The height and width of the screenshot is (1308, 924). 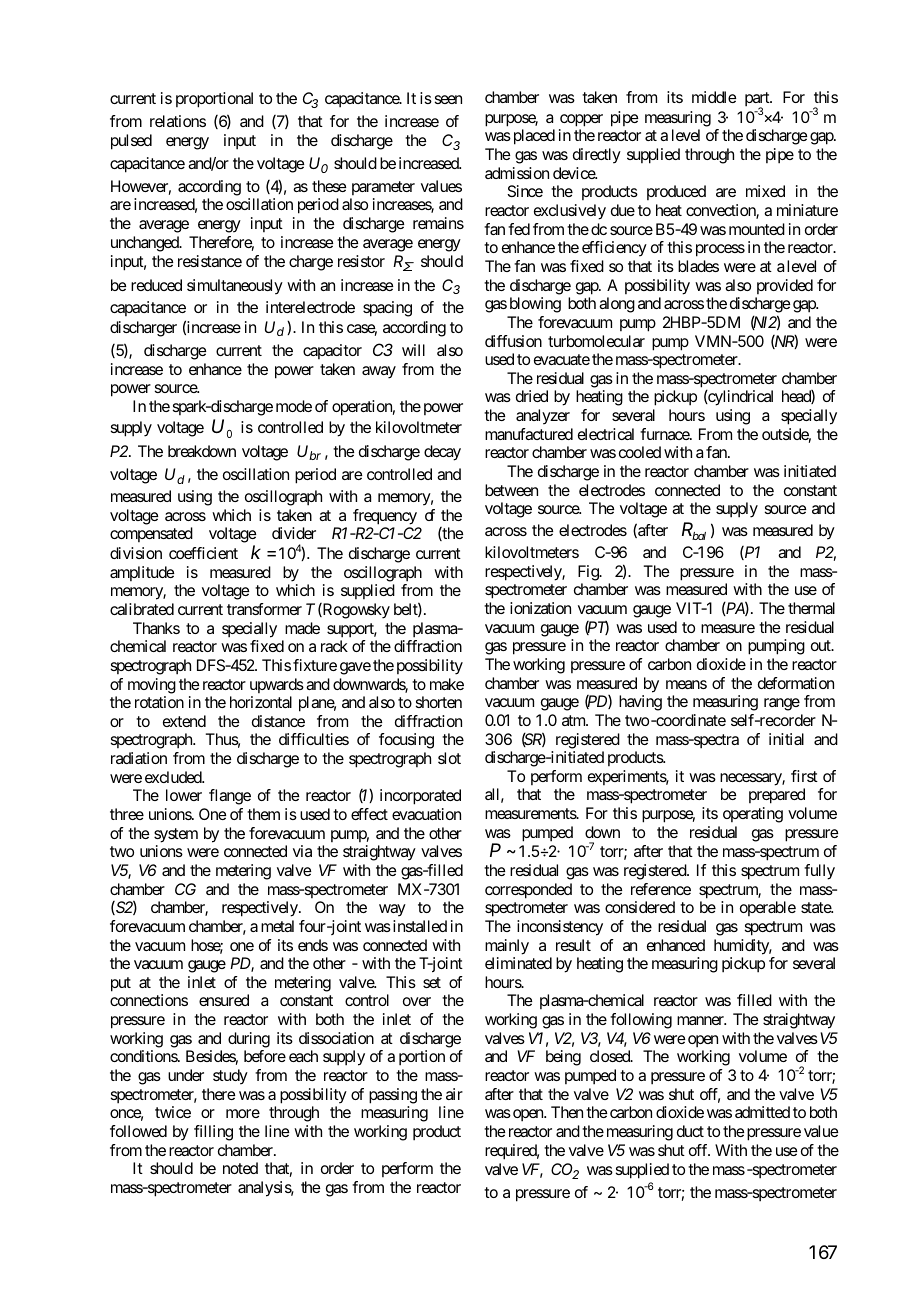 What do you see at coordinates (454, 1094) in the screenshot?
I see `air` at bounding box center [454, 1094].
